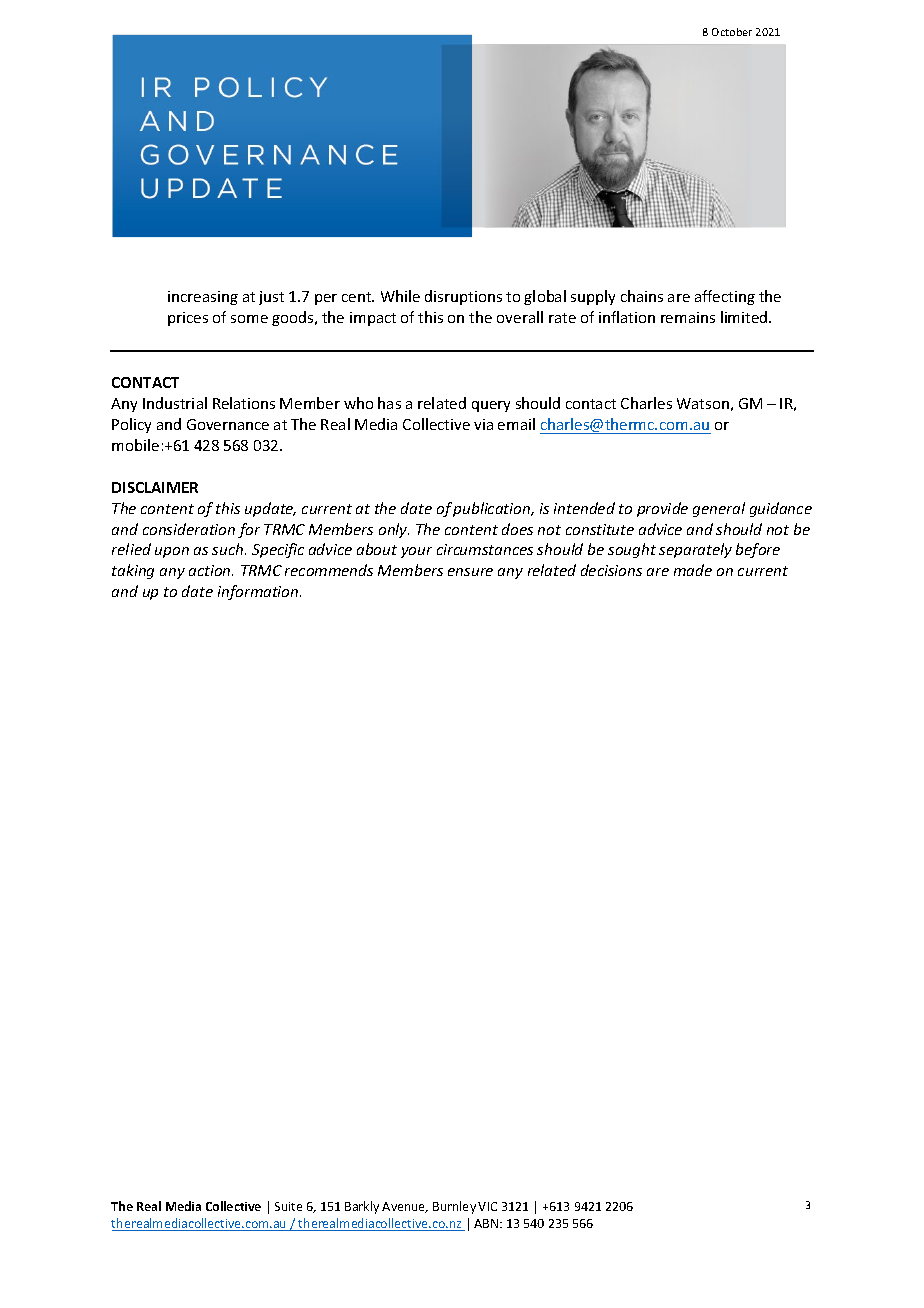 This screenshot has width=924, height=1308. What do you see at coordinates (203, 298) in the screenshot?
I see `increasing` at bounding box center [203, 298].
